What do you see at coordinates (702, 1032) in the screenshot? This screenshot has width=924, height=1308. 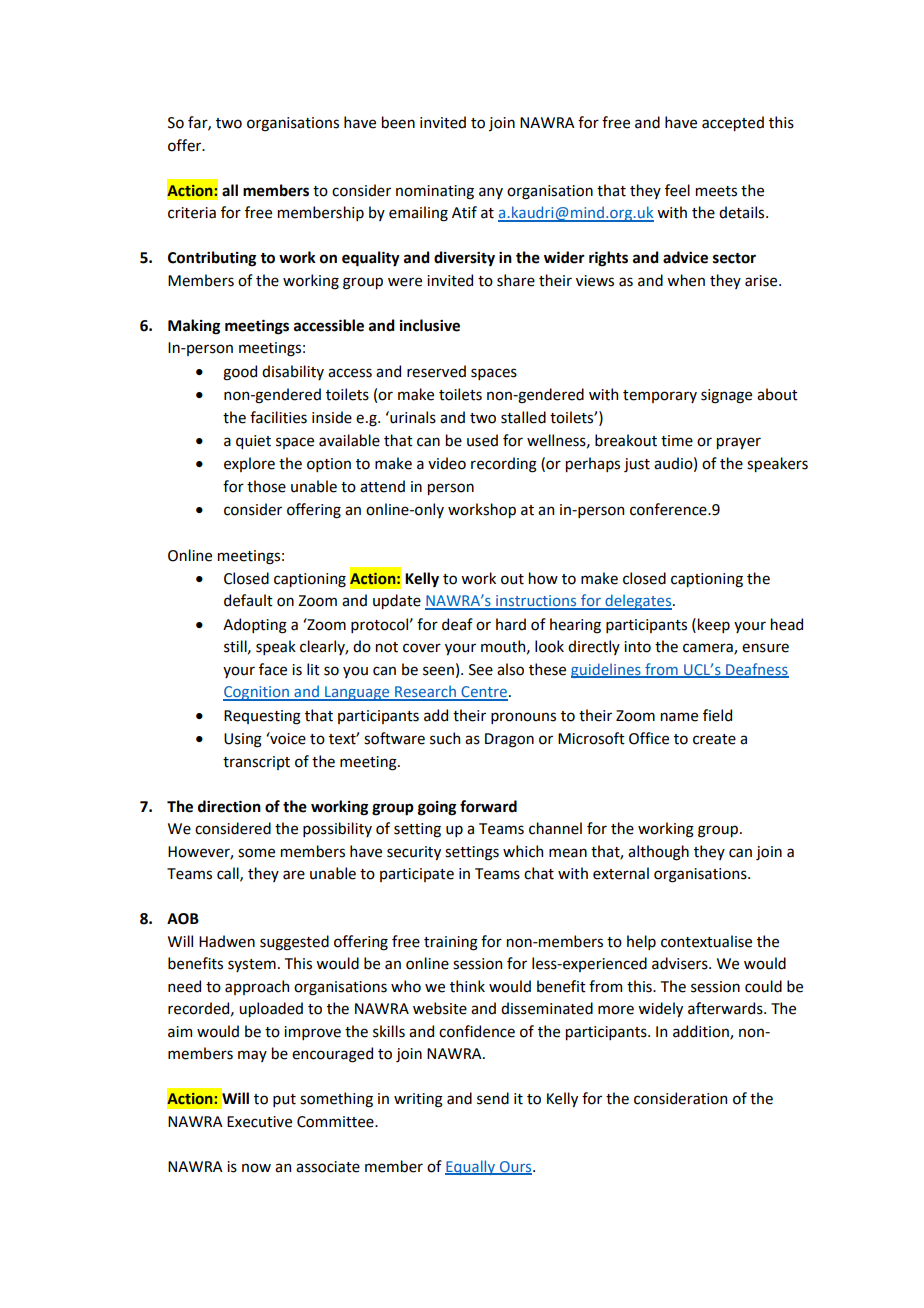 I see `addition` at bounding box center [702, 1032].
